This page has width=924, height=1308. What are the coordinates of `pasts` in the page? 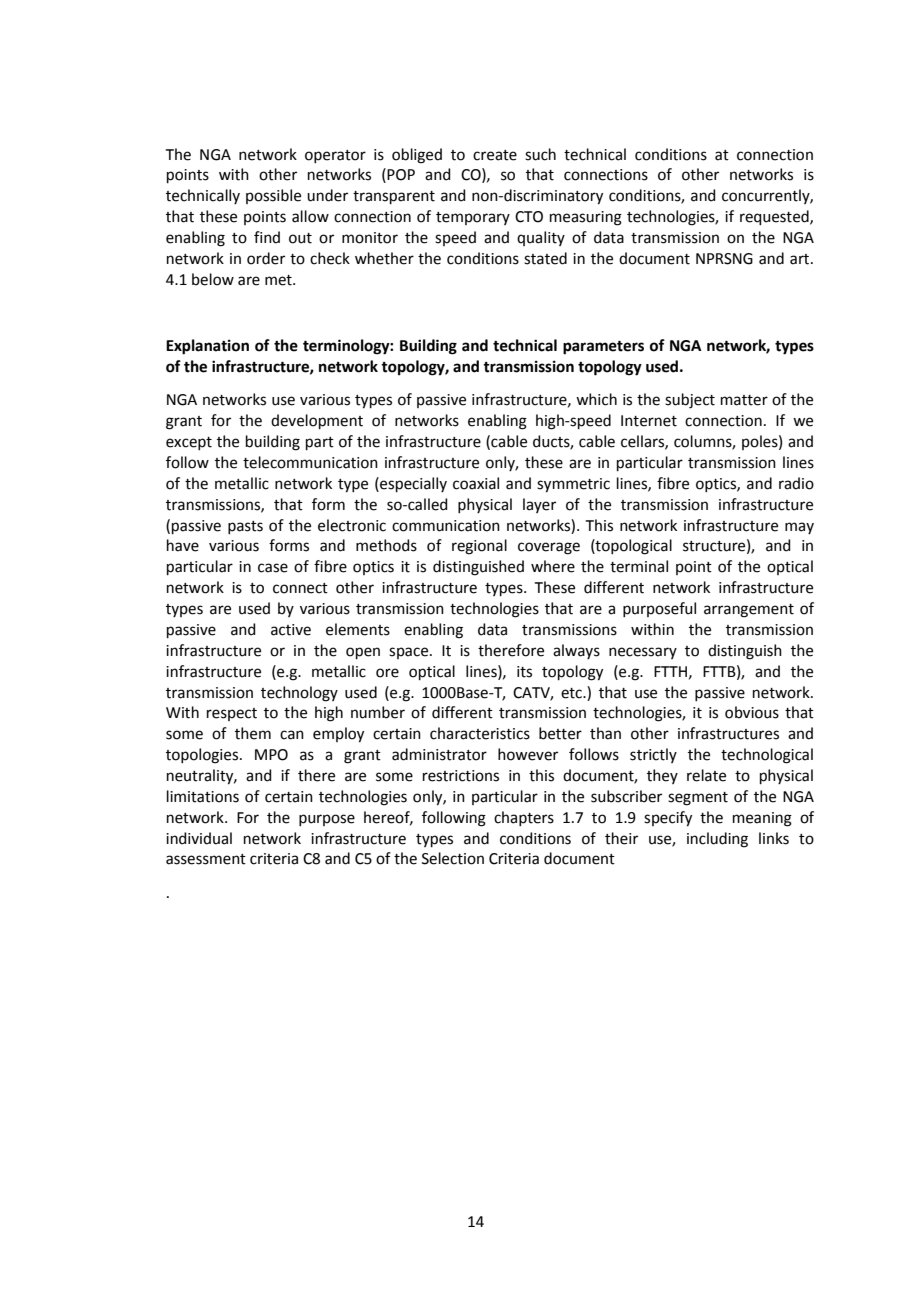 It's located at (245, 527).
